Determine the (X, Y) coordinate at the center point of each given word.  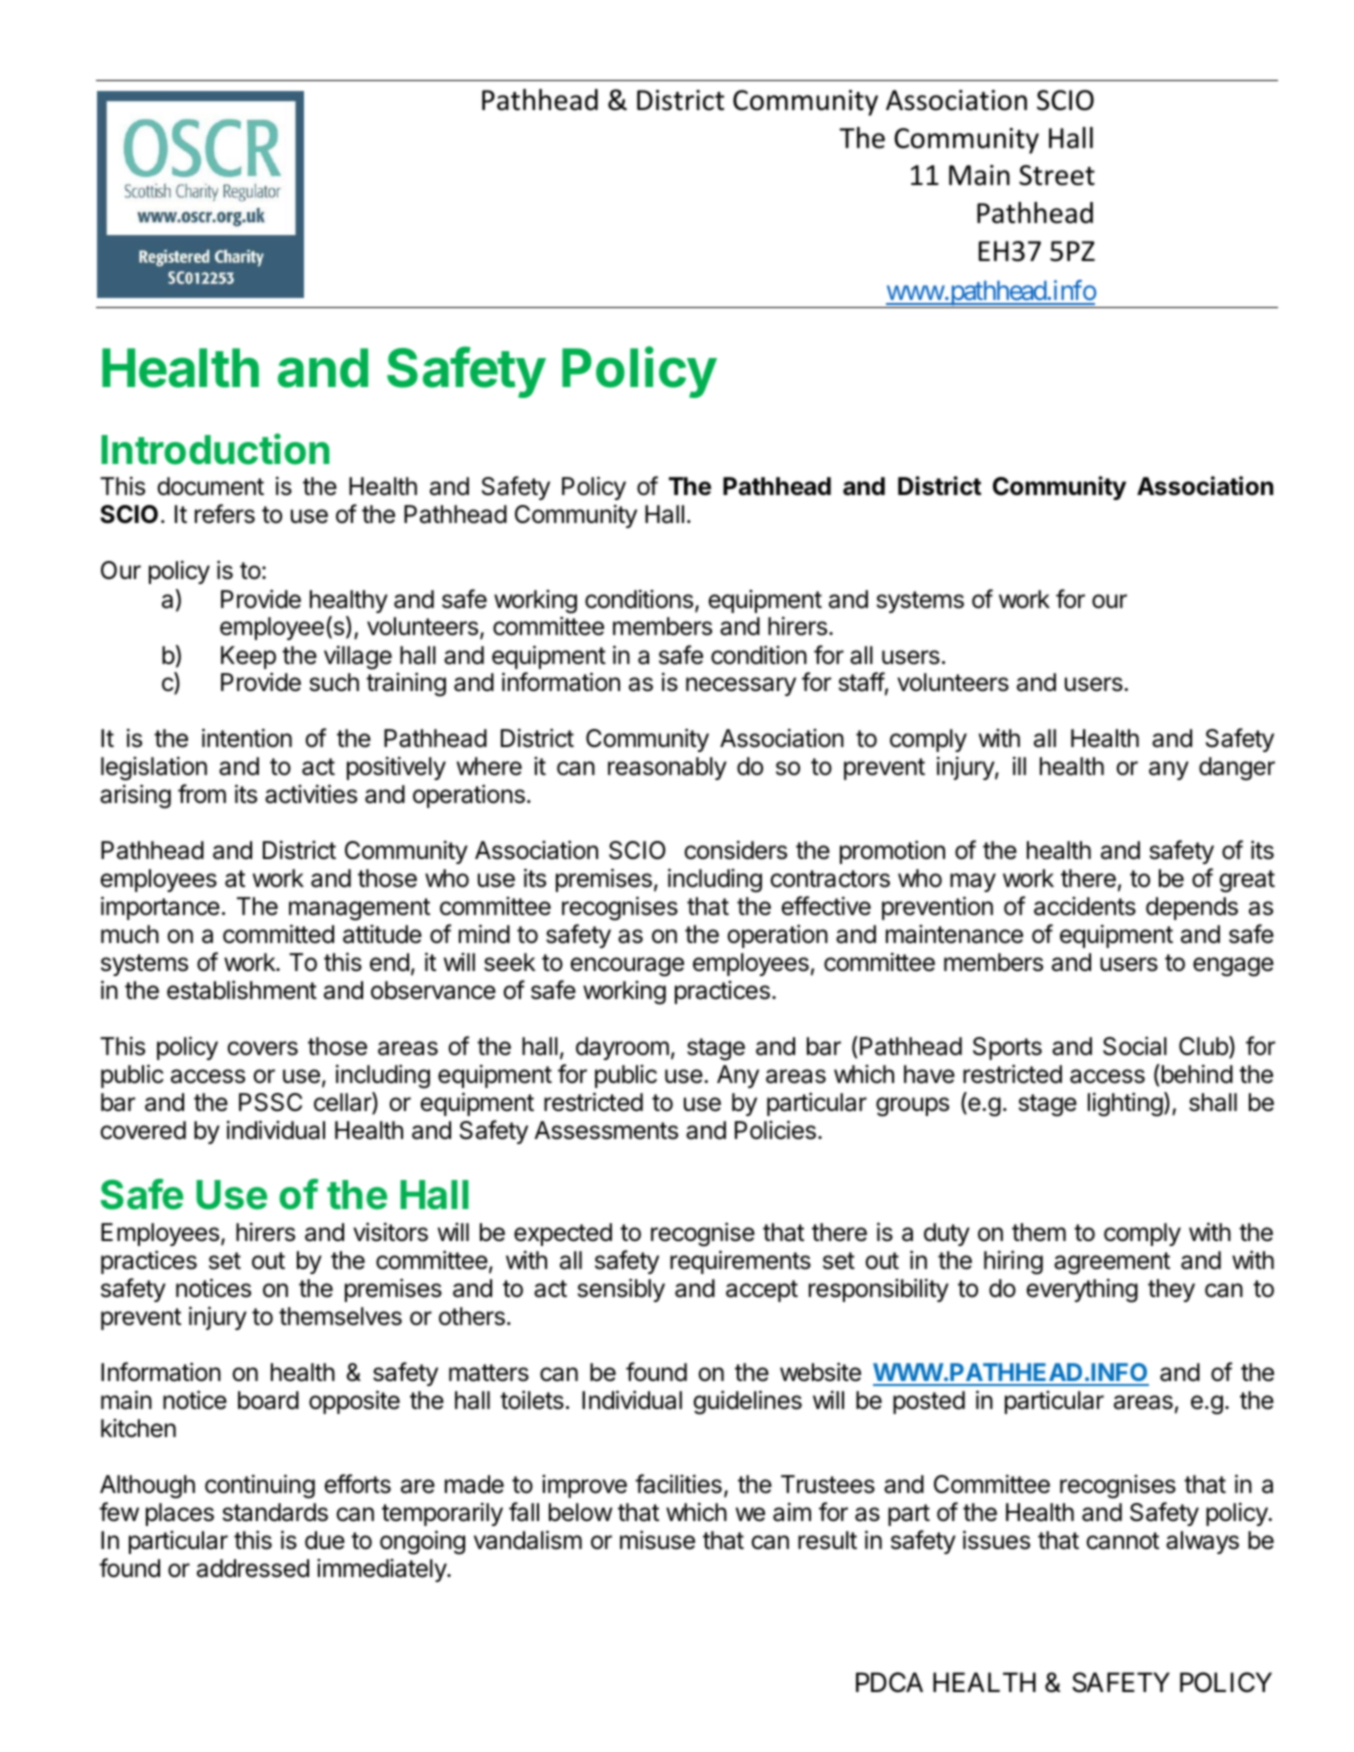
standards (275, 1512)
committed (278, 934)
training (406, 684)
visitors (390, 1232)
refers (225, 514)
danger (1237, 769)
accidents (1085, 906)
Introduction (215, 449)
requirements (740, 1262)
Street (1057, 175)
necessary (741, 686)
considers (735, 850)
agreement (1112, 1263)
